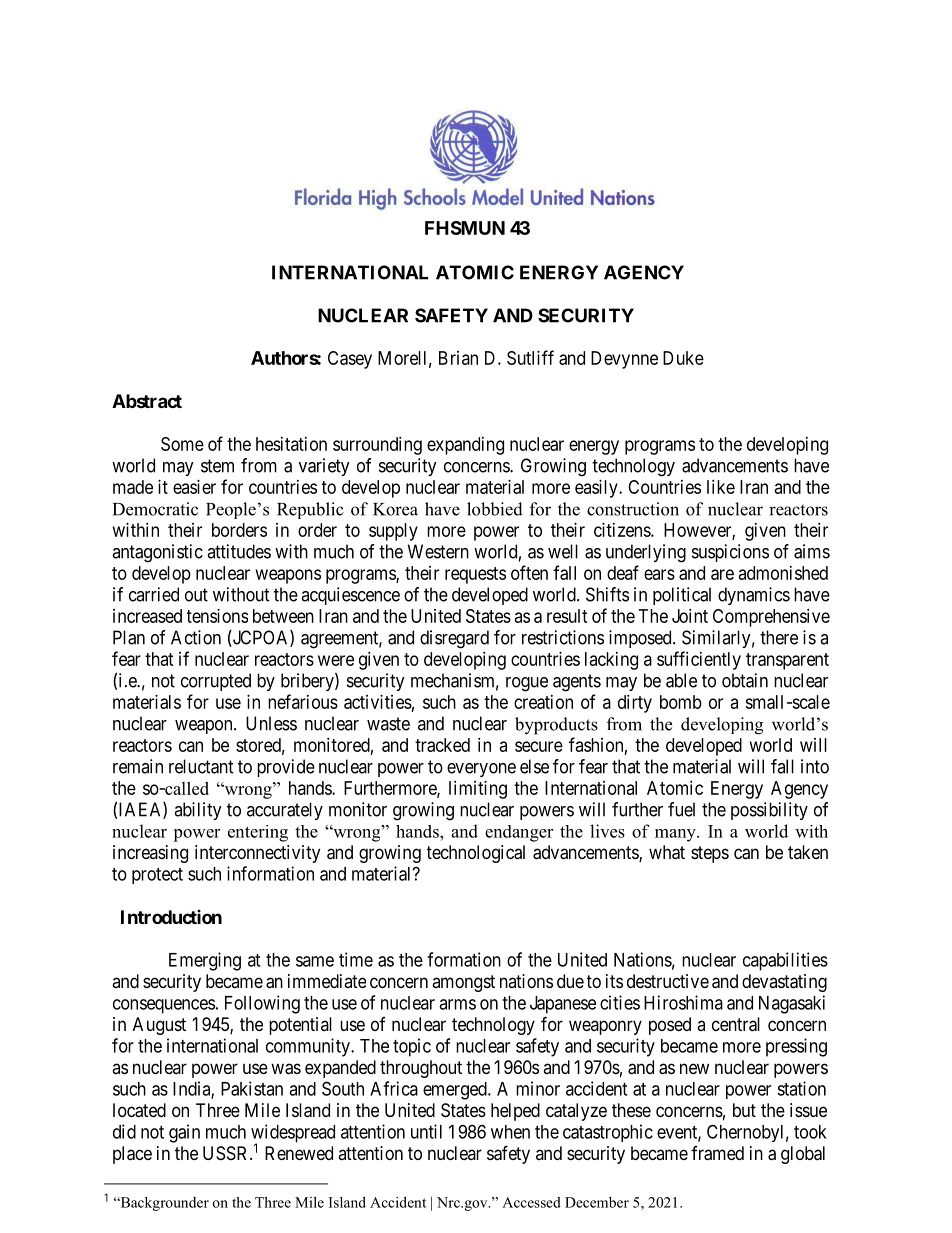 The image size is (952, 1233). What do you see at coordinates (475, 575) in the screenshot?
I see `requests` at bounding box center [475, 575].
